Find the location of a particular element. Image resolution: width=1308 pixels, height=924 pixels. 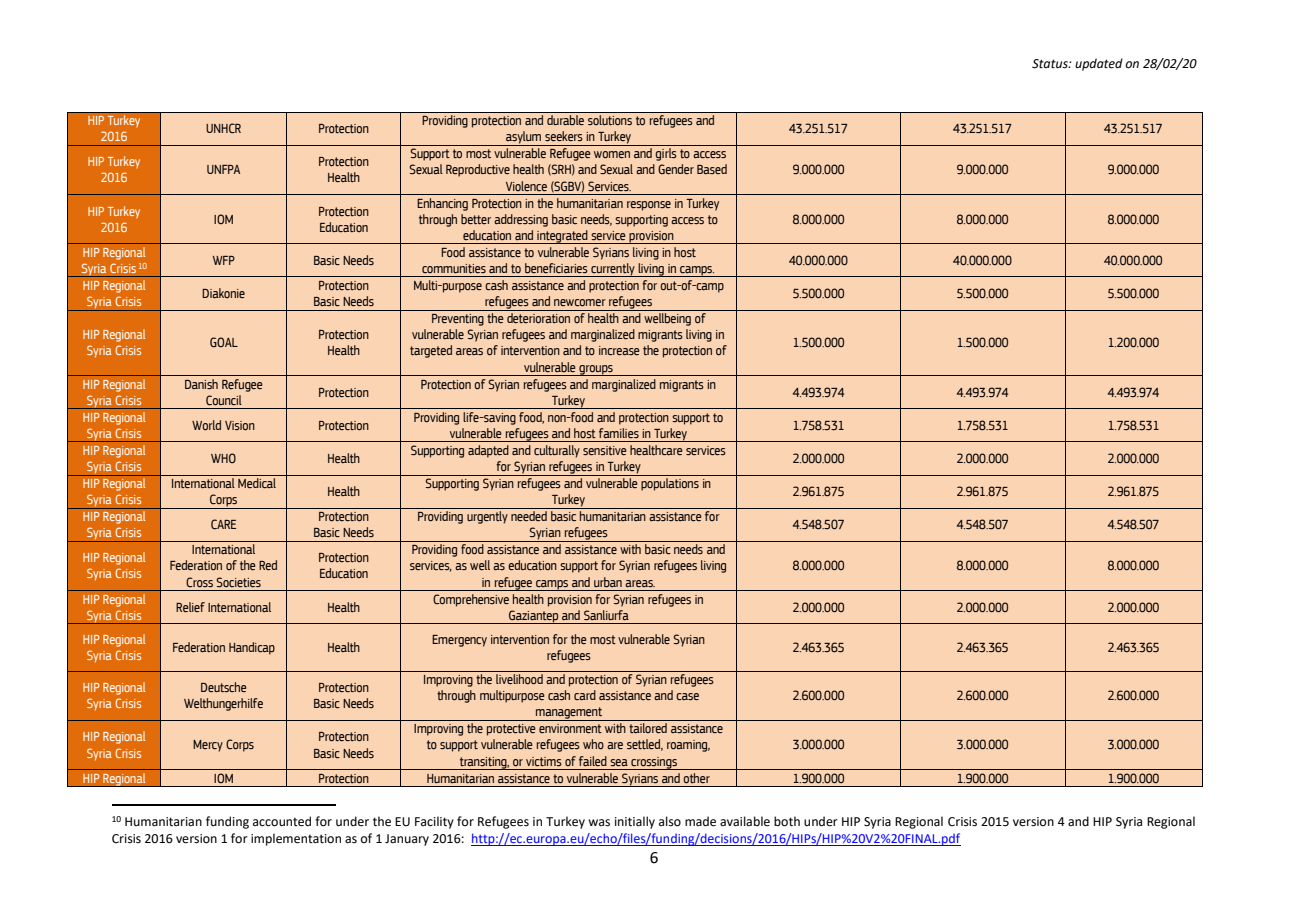

sensitive is located at coordinates (605, 450).
